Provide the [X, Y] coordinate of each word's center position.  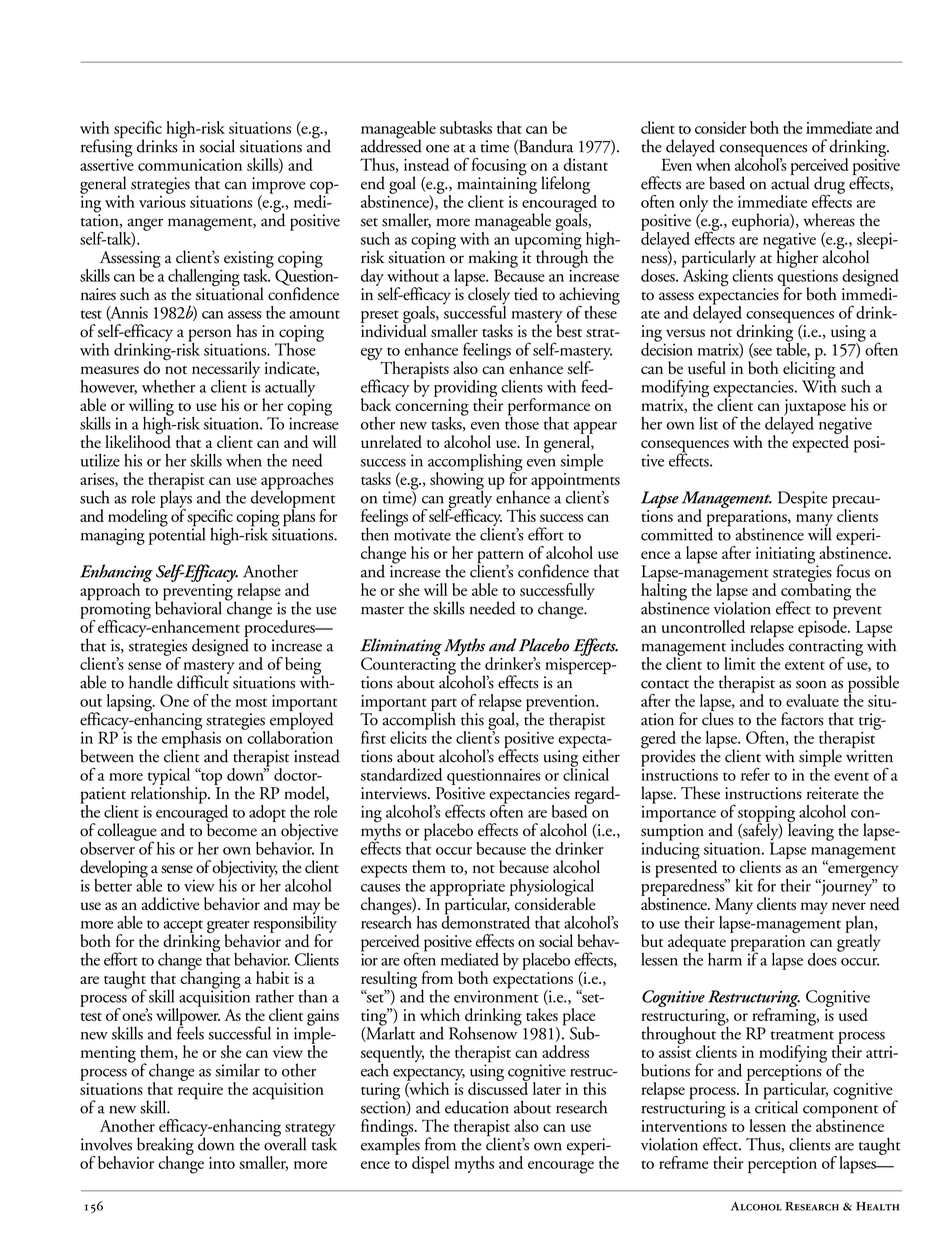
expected [820, 443]
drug [829, 186]
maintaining [497, 185]
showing [457, 481]
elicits [409, 736]
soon [811, 684]
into [222, 1163]
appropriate [467, 888]
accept [183, 927]
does [823, 958]
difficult [203, 681]
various [162, 200]
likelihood [138, 440]
